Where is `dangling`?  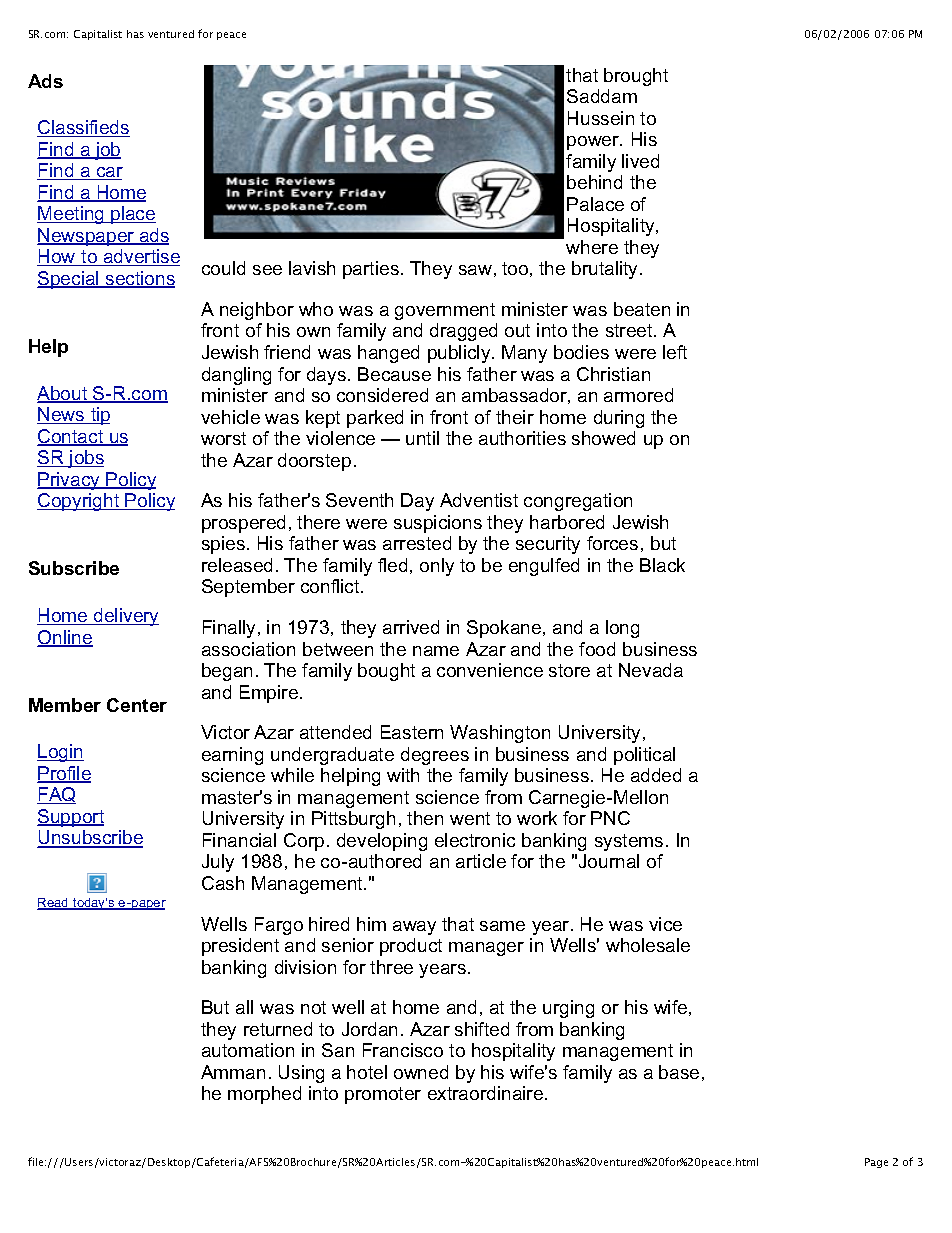
dangling is located at coordinates (236, 376).
